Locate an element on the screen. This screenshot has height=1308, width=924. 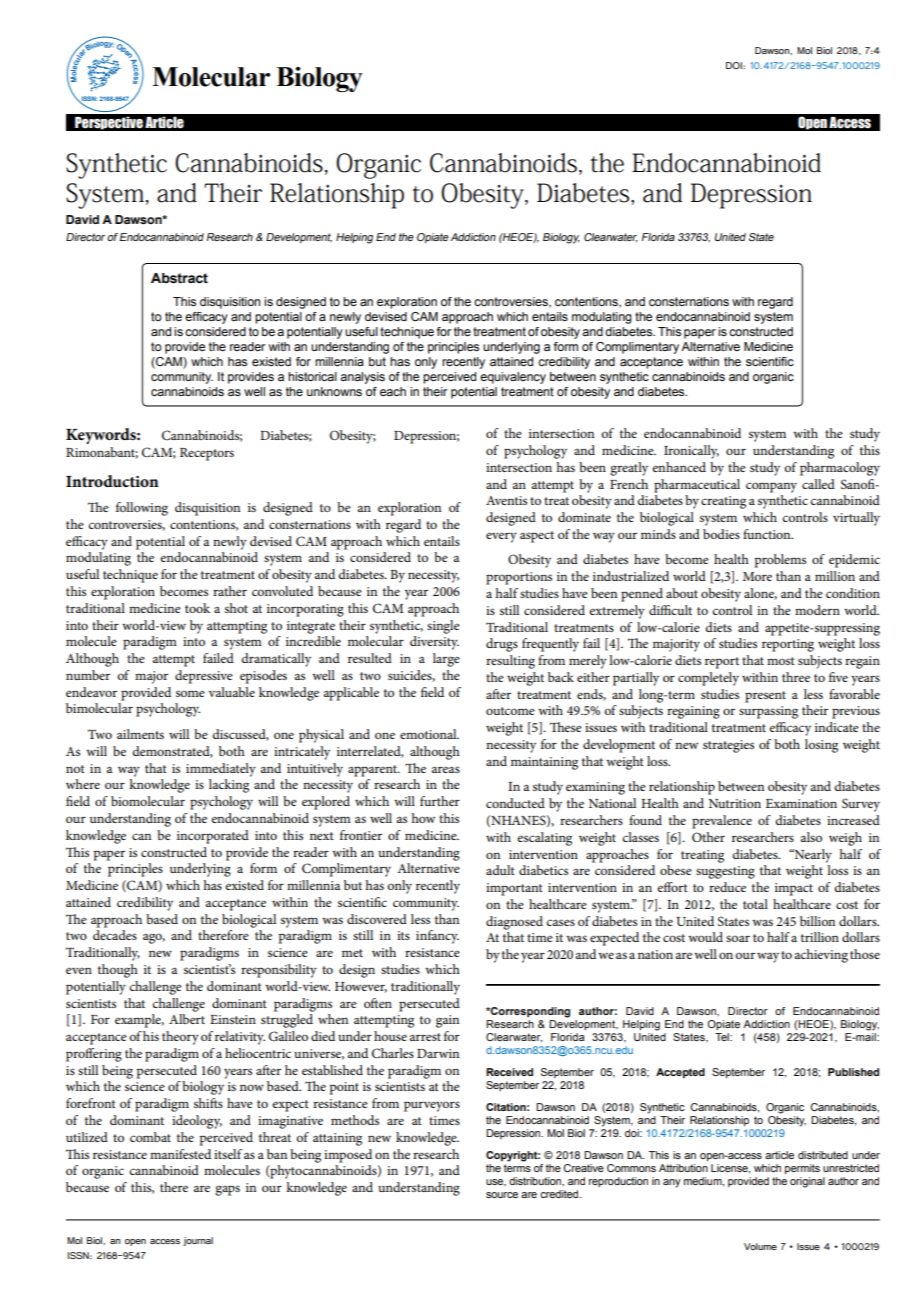
alone is located at coordinates (760, 594).
